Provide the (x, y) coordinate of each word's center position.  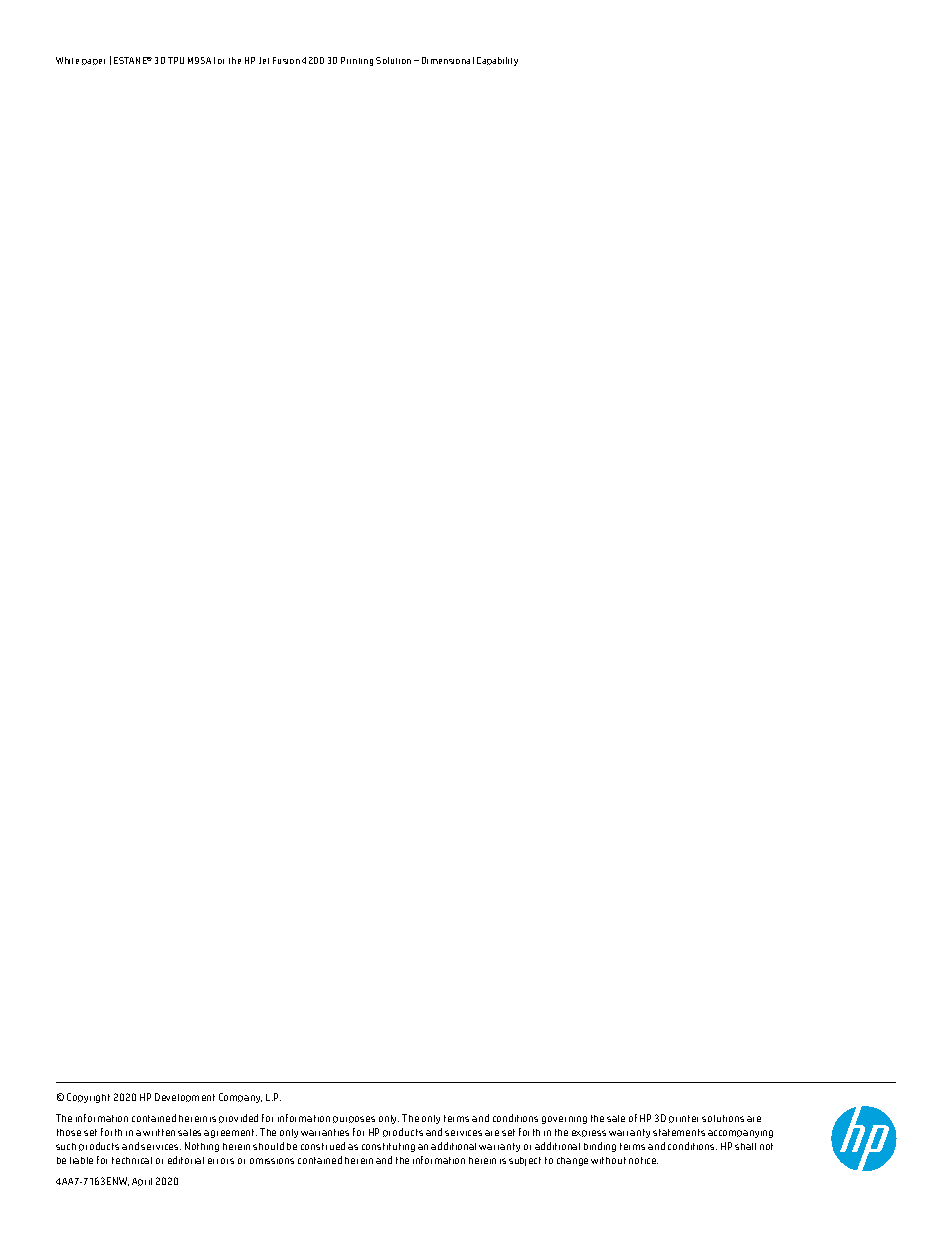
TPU (176, 60)
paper (93, 62)
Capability (497, 61)
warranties (325, 1132)
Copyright (88, 1098)
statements (679, 1132)
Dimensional (448, 60)
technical (132, 1160)
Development (185, 1097)
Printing (357, 61)
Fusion (286, 60)
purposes (354, 1119)
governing (564, 1120)
